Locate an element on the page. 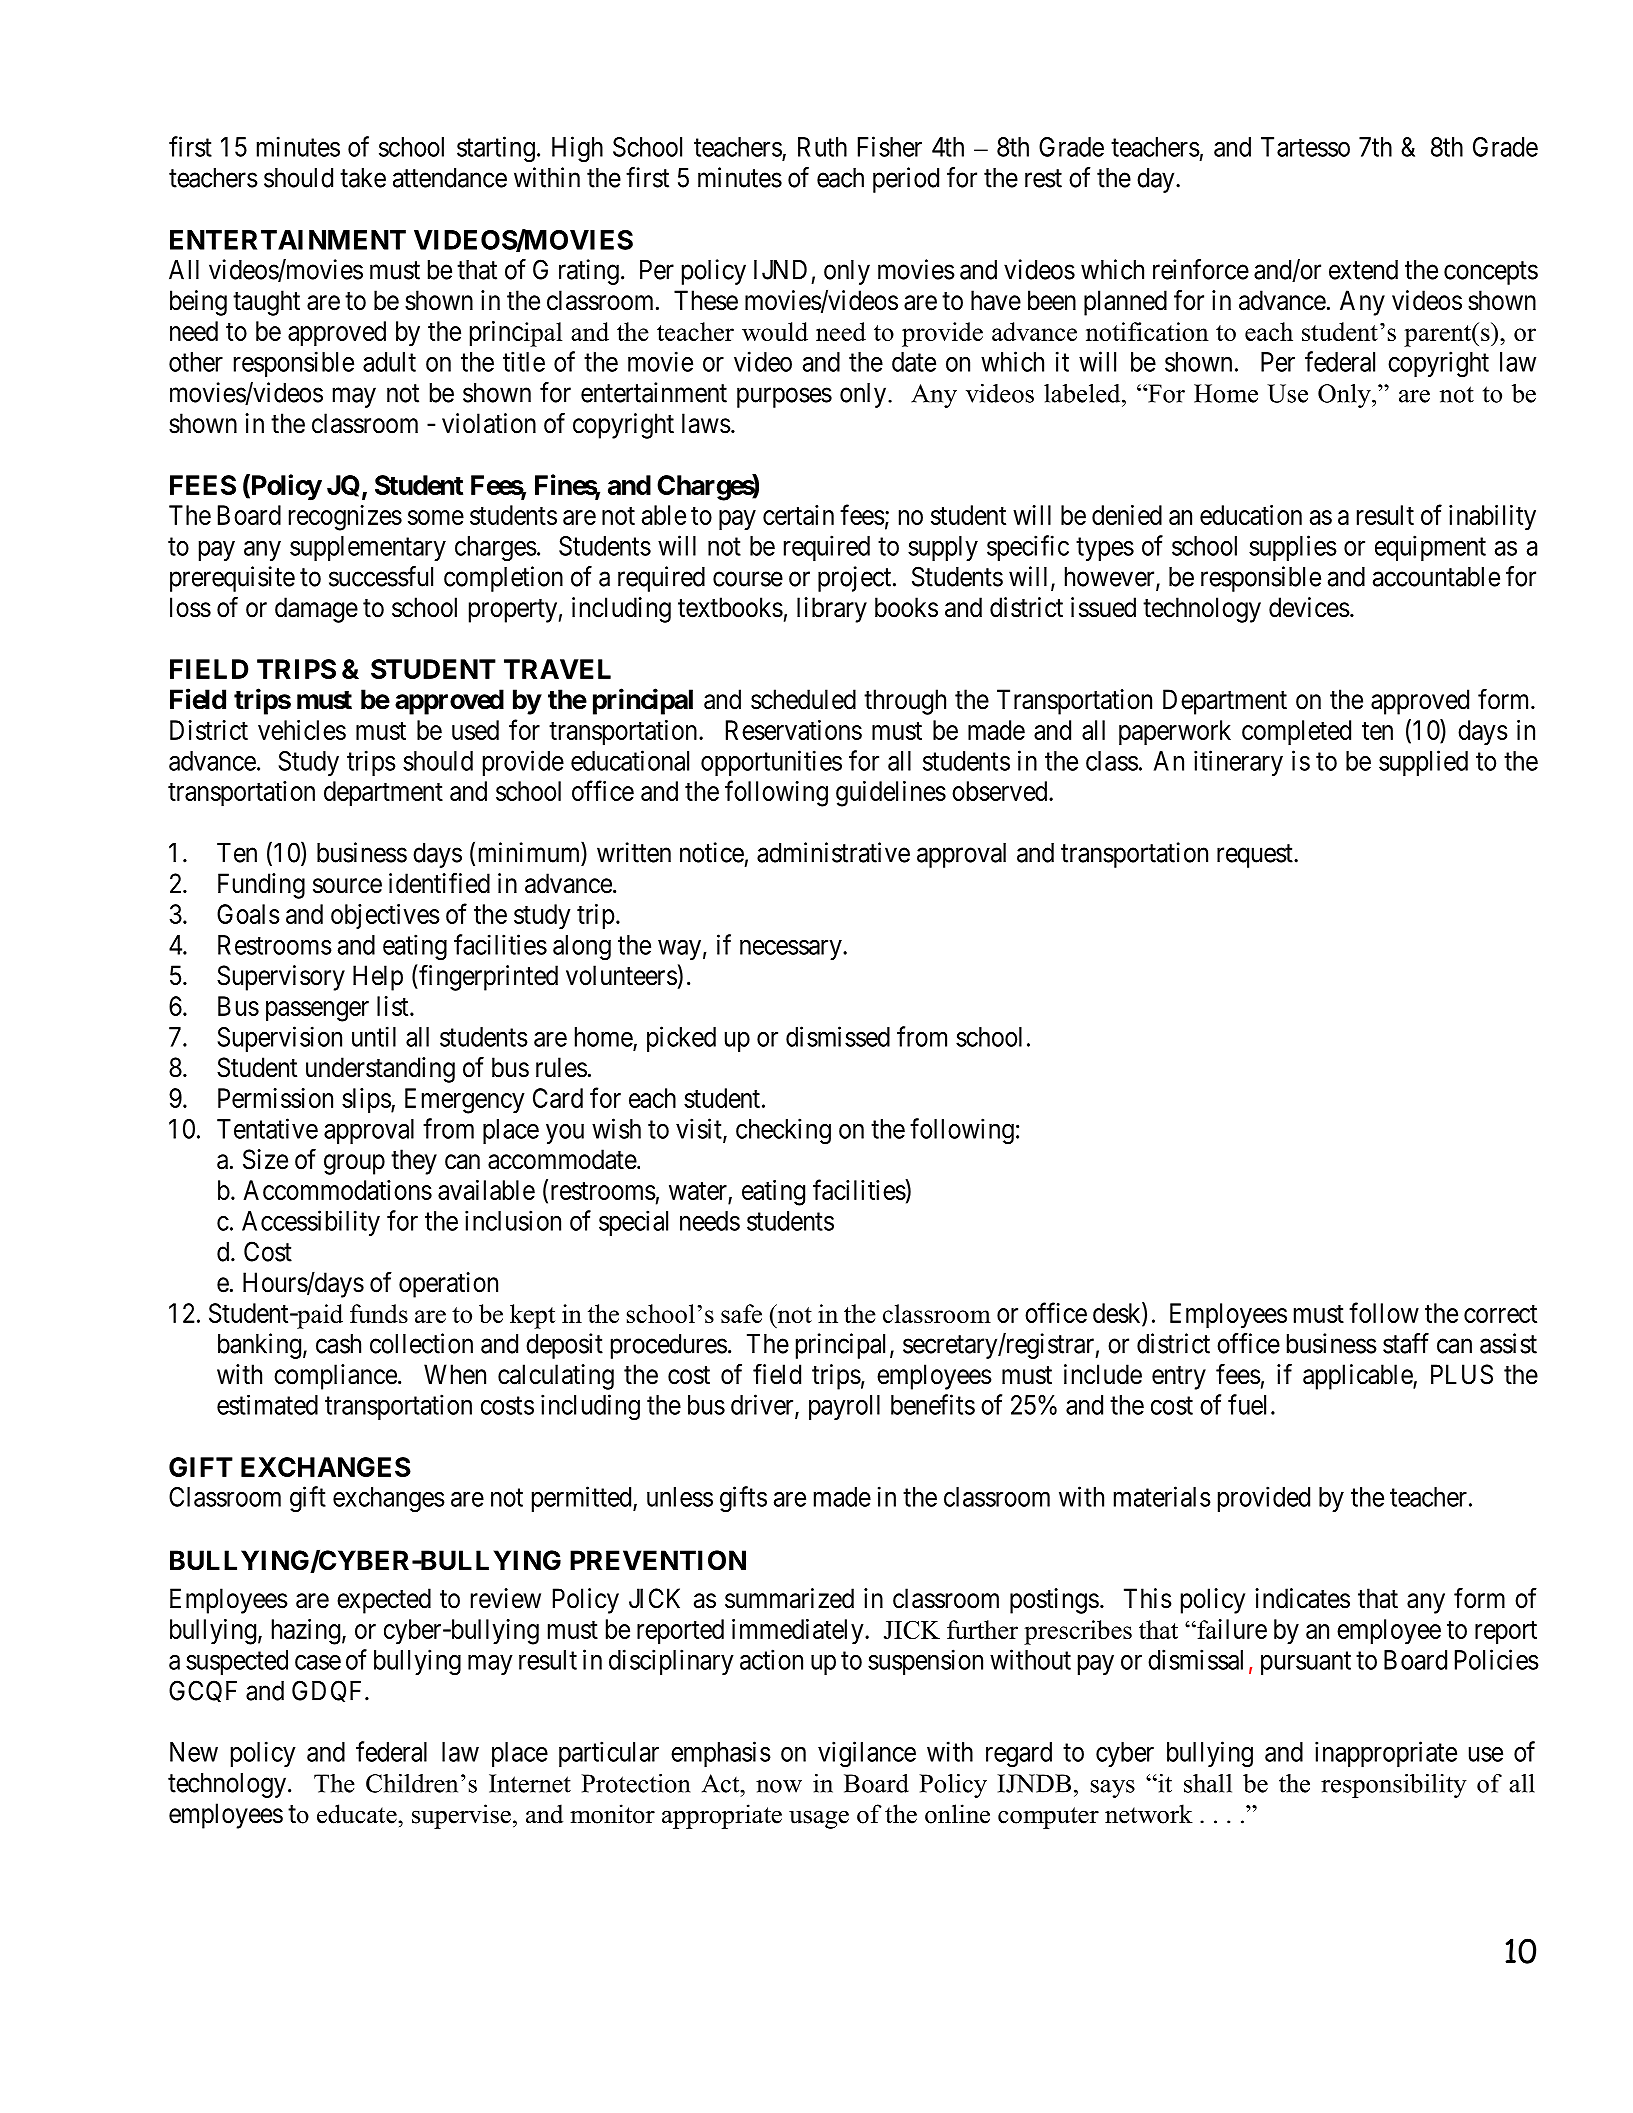  compliance is located at coordinates (335, 1377).
